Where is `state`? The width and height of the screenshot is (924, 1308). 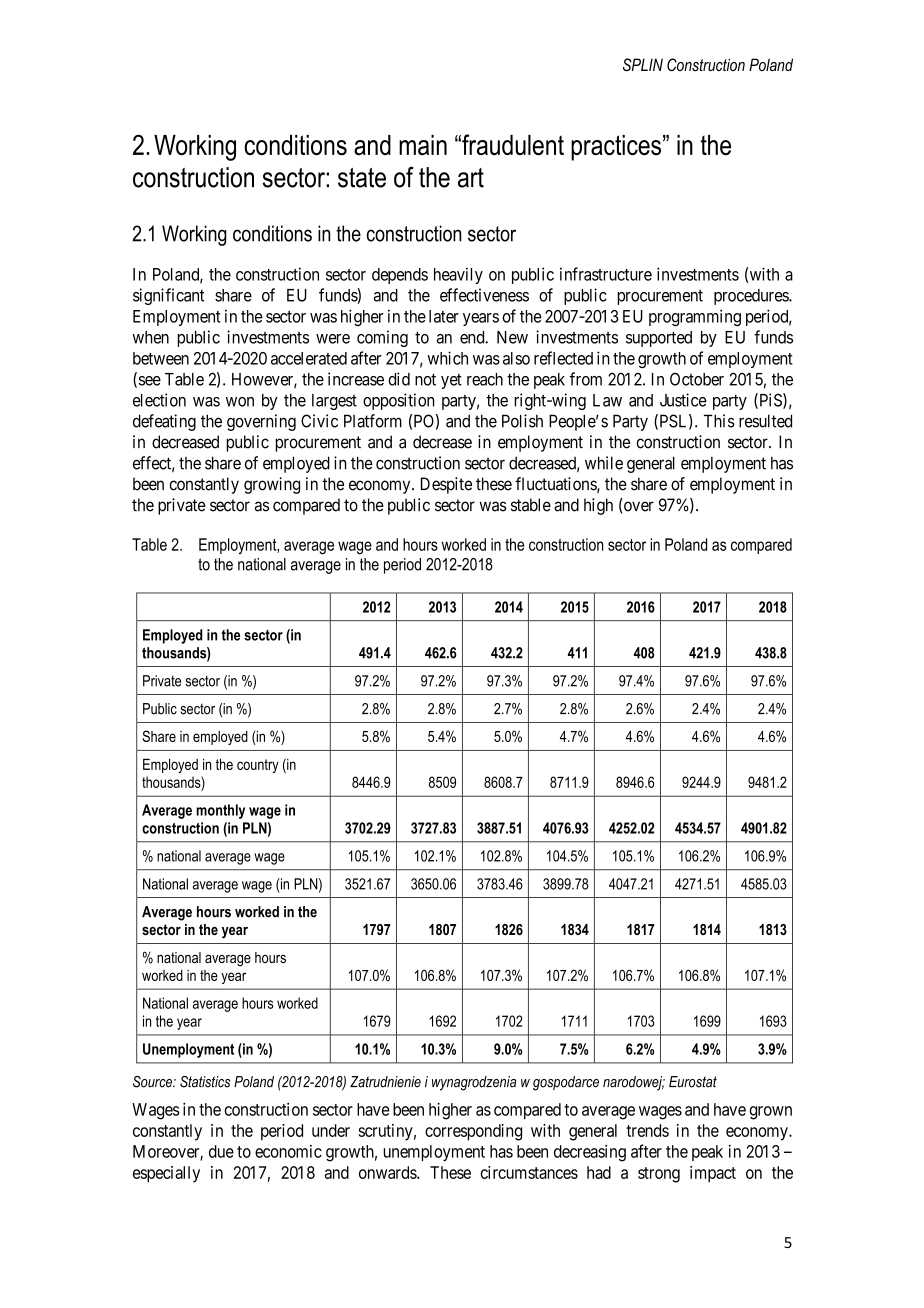 state is located at coordinates (362, 178).
